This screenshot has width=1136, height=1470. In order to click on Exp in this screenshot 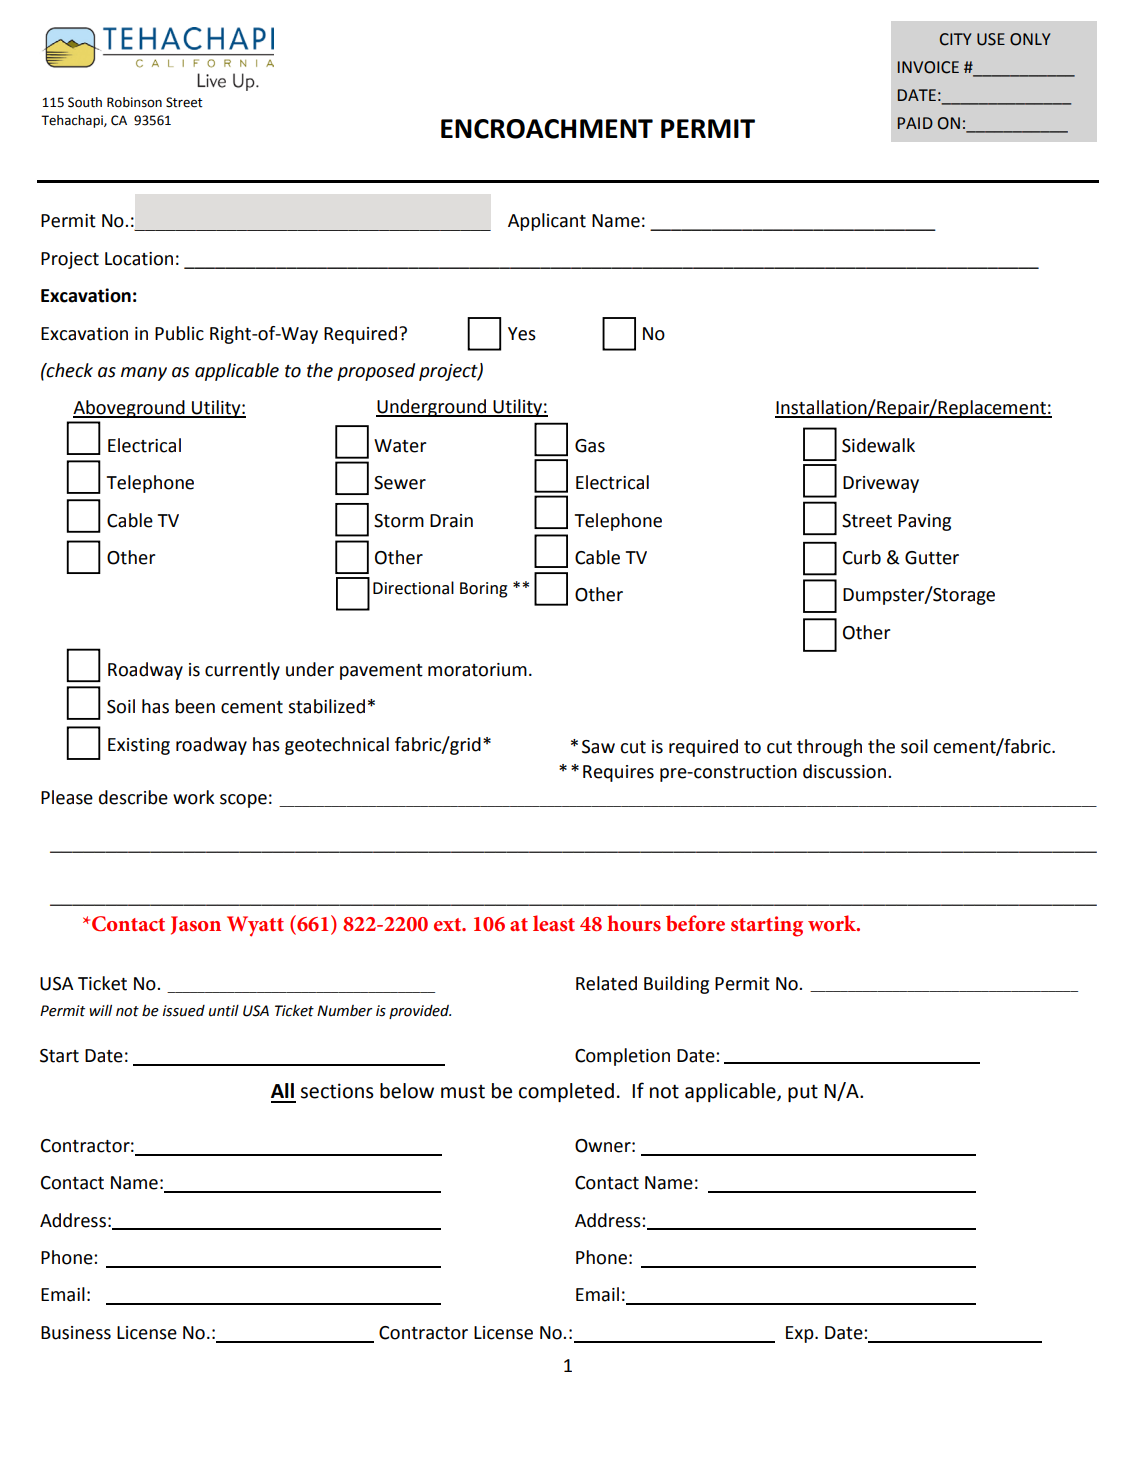, I will do `click(801, 1334)`.
